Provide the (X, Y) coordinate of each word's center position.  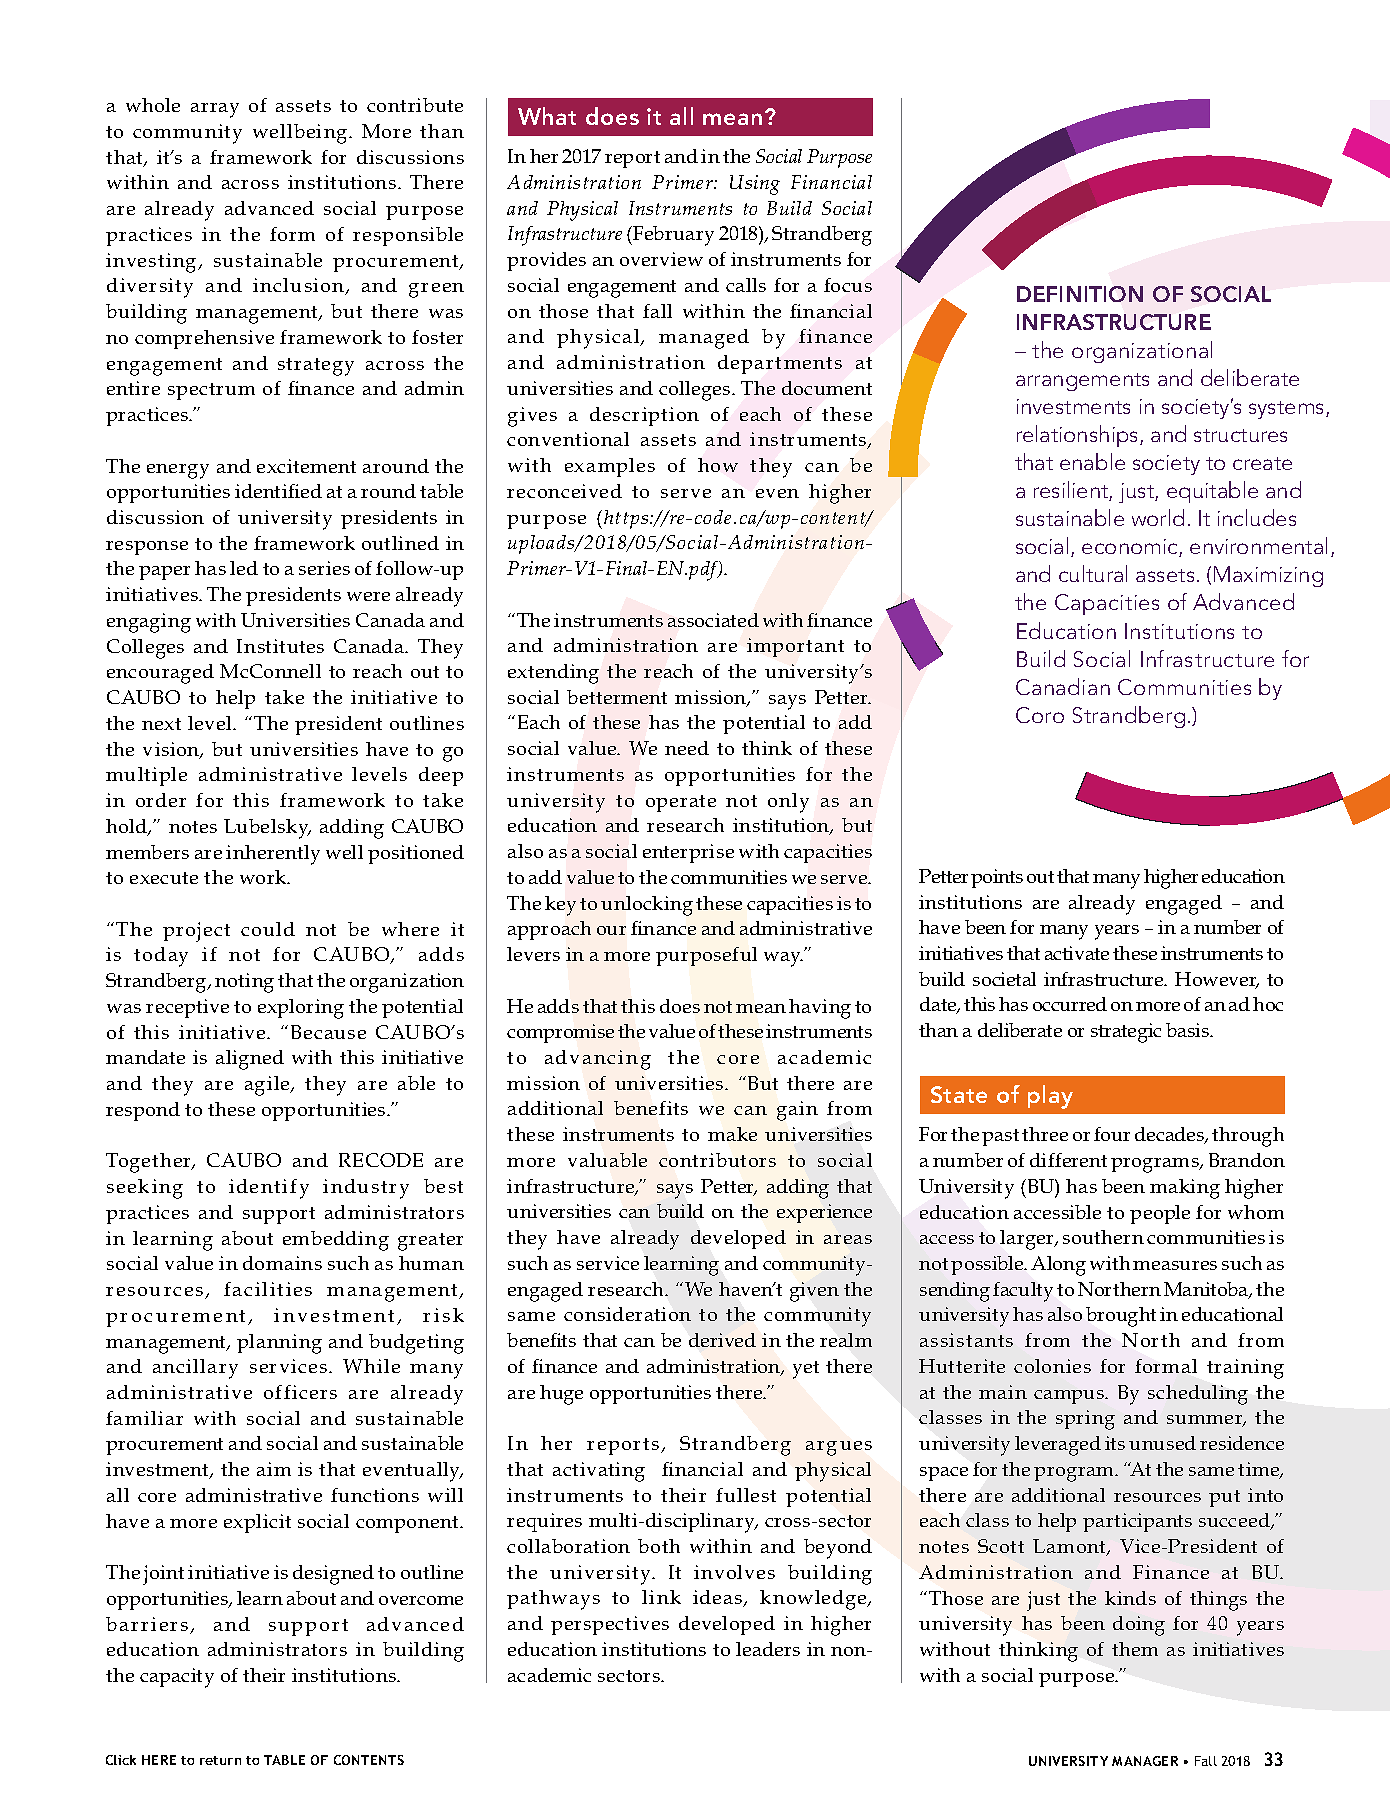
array (215, 110)
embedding (336, 1241)
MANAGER (1145, 1761)
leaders (768, 1649)
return (220, 1760)
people (1160, 1214)
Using (755, 185)
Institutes (280, 646)
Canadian (1063, 686)
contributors (717, 1160)
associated (713, 620)
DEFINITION (1080, 294)
